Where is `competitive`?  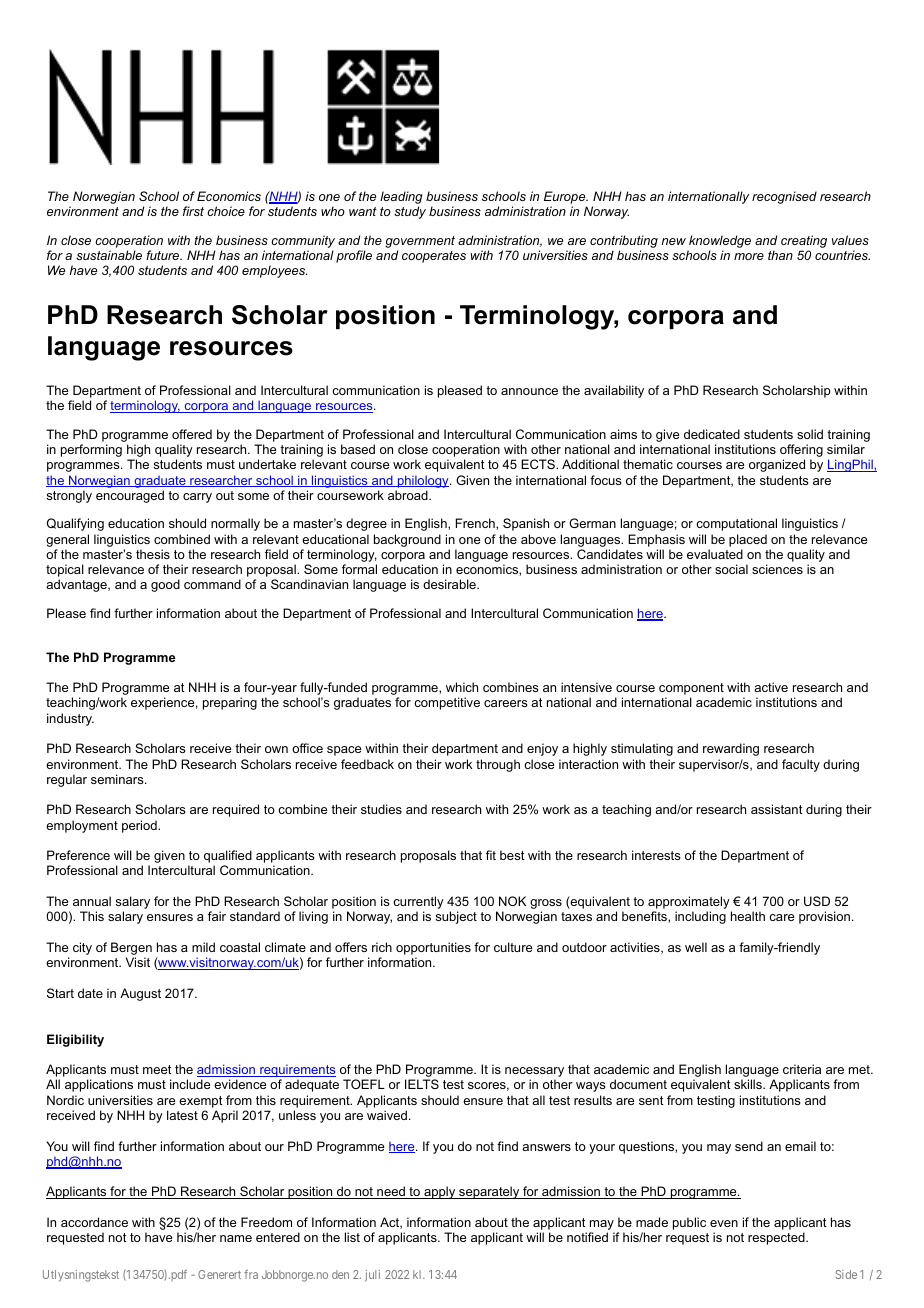
competitive is located at coordinates (447, 703).
